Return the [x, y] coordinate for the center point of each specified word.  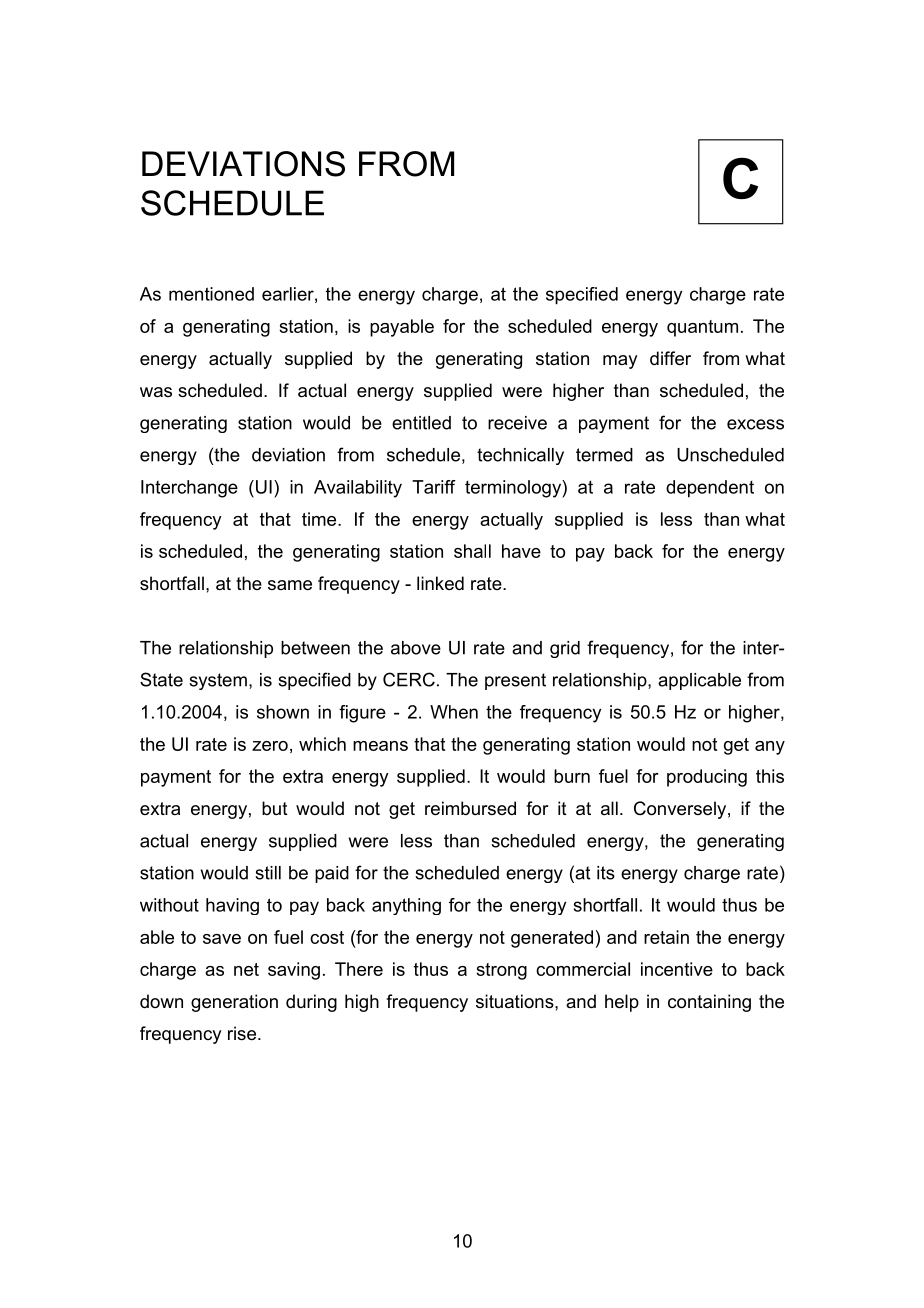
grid [565, 649]
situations [516, 1001]
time [320, 519]
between [315, 648]
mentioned [211, 294]
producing [707, 778]
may [620, 362]
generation [234, 1003]
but [275, 808]
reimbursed [470, 808]
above [416, 648]
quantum [702, 328]
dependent [710, 489]
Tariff [434, 487]
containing [709, 1003]
